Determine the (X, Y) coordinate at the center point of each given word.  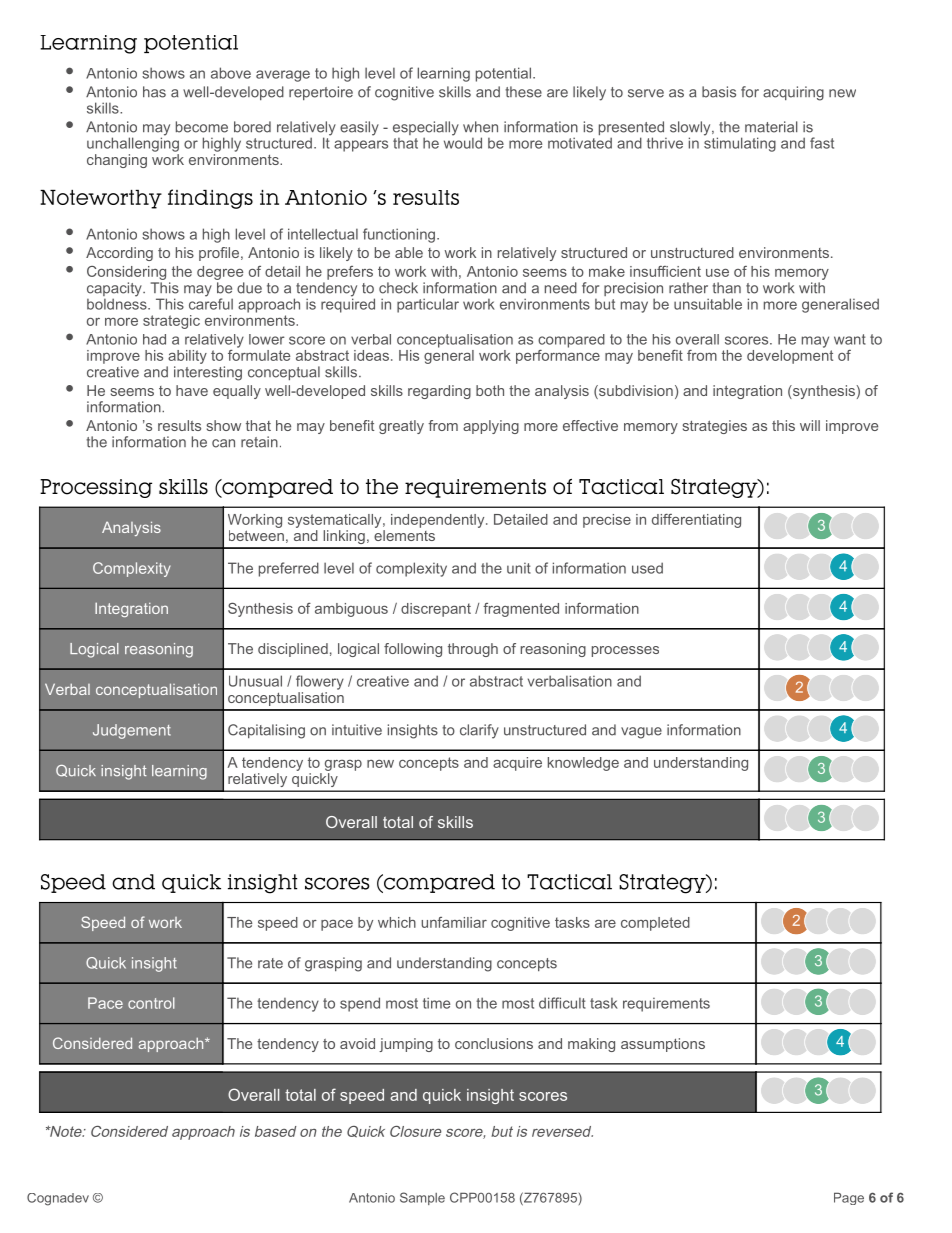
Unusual (255, 681)
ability (187, 357)
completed (655, 924)
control (151, 1003)
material (771, 127)
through (473, 650)
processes (625, 651)
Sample (422, 1198)
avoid (357, 1043)
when (480, 127)
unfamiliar (454, 922)
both (490, 390)
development (790, 355)
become (202, 127)
